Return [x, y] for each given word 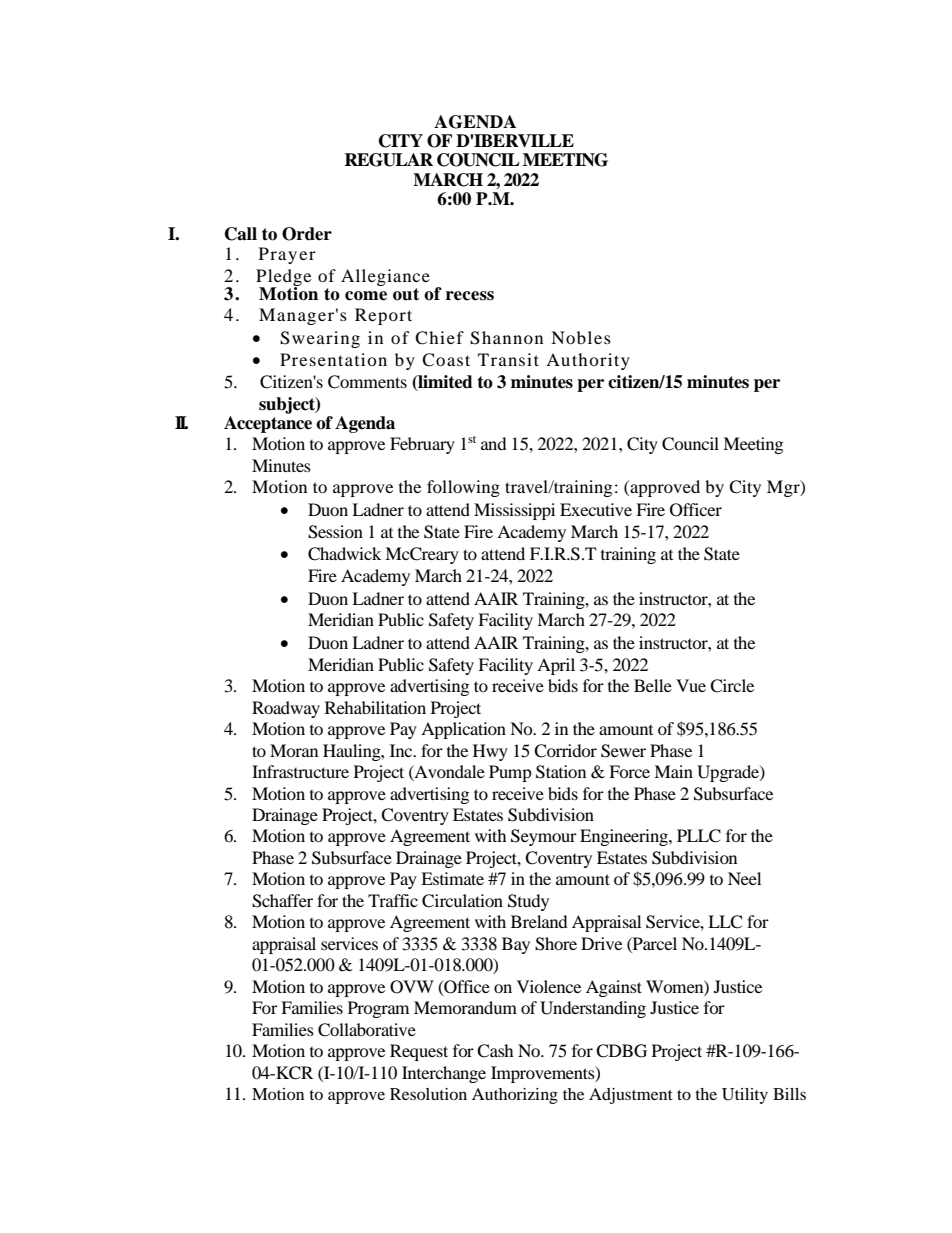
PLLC [699, 836]
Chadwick [344, 554]
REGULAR [388, 160]
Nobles [581, 337]
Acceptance [268, 424]
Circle [732, 686]
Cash [495, 1051]
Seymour [544, 837]
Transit [508, 359]
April [556, 666]
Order [307, 234]
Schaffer [282, 901]
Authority [588, 361]
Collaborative [367, 1030]
